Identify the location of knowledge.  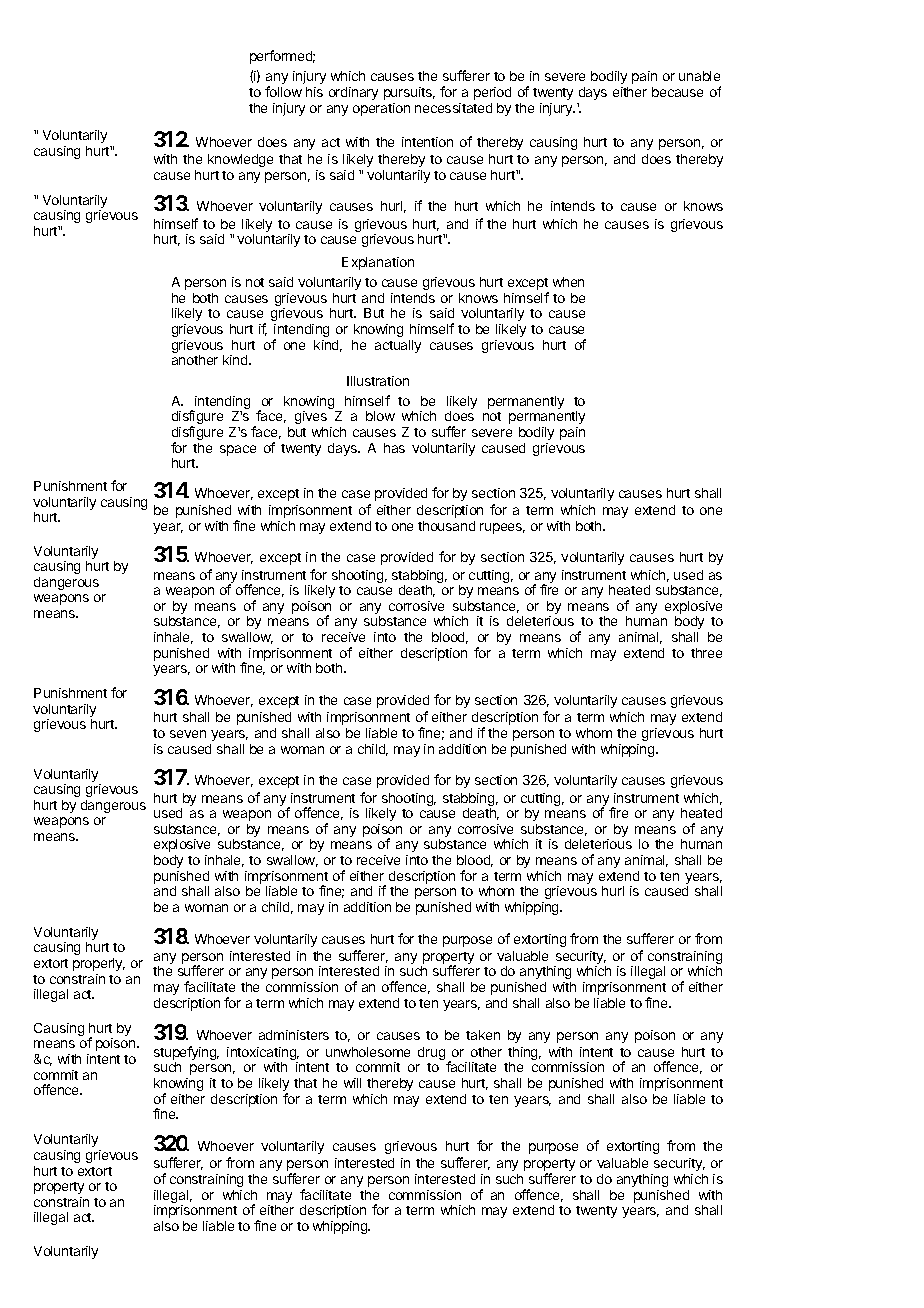
(240, 160).
